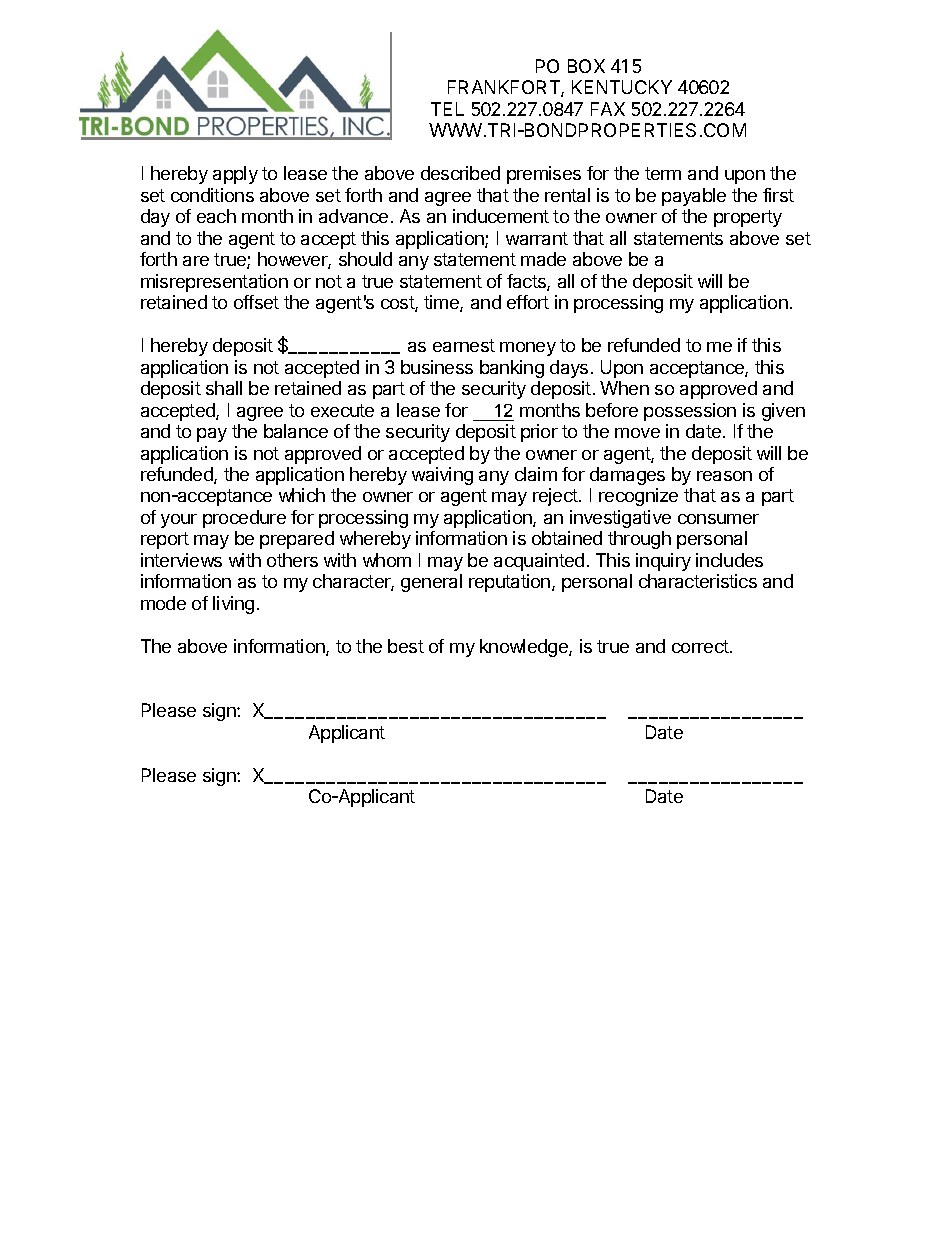 The height and width of the screenshot is (1233, 952). What do you see at coordinates (556, 497) in the screenshot?
I see `reject` at bounding box center [556, 497].
